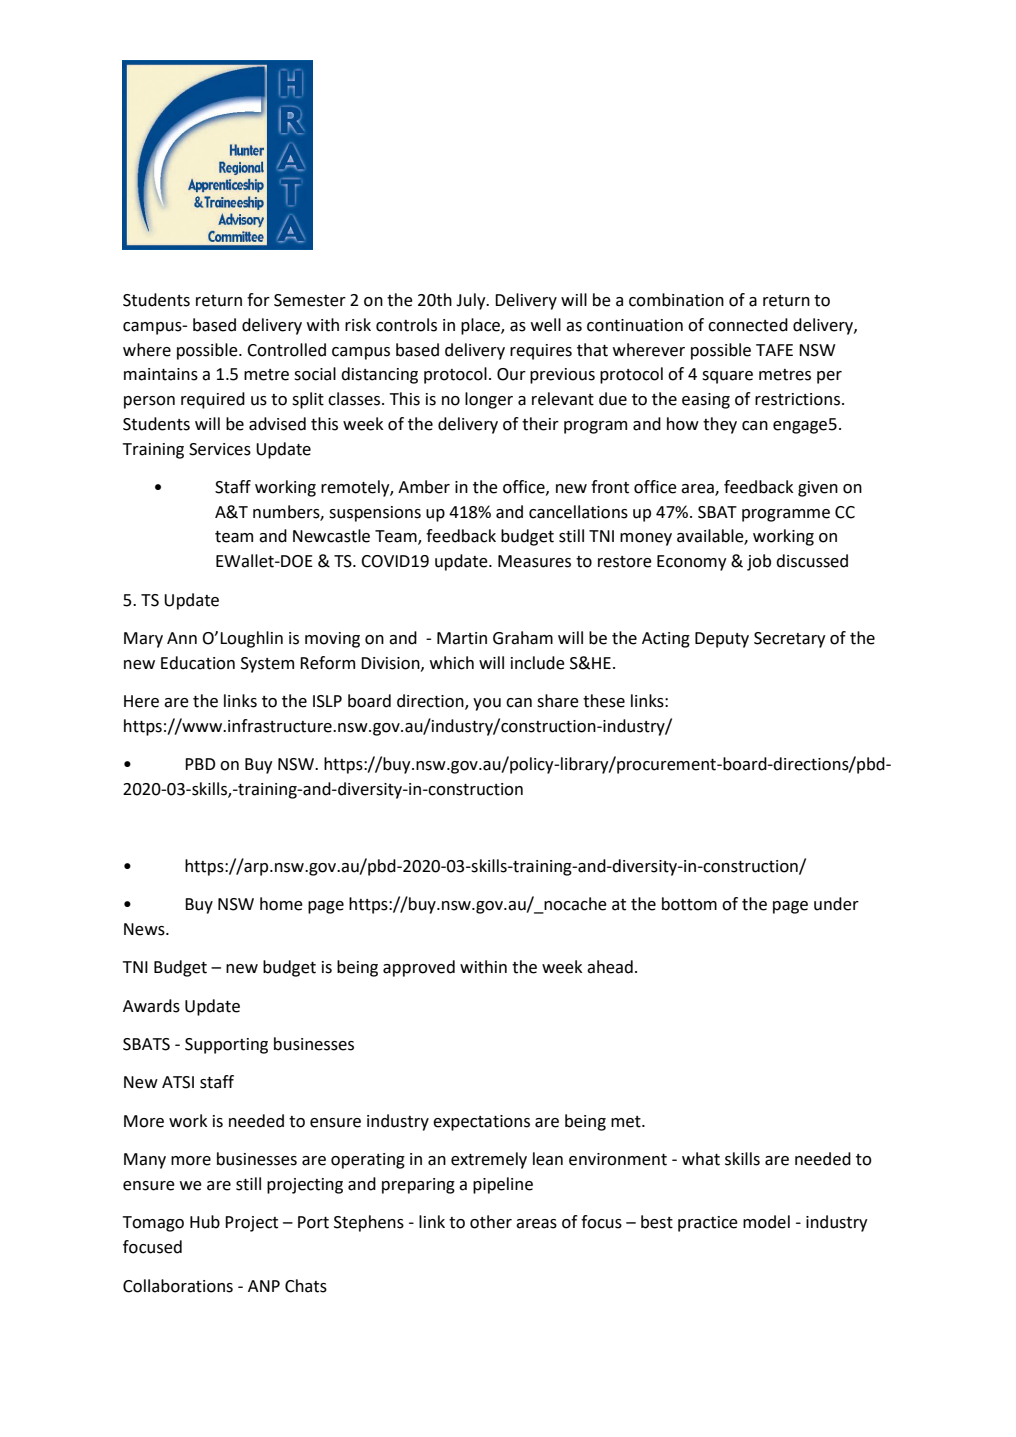 The width and height of the image is (1016, 1437). What do you see at coordinates (748, 325) in the image?
I see `connected` at bounding box center [748, 325].
